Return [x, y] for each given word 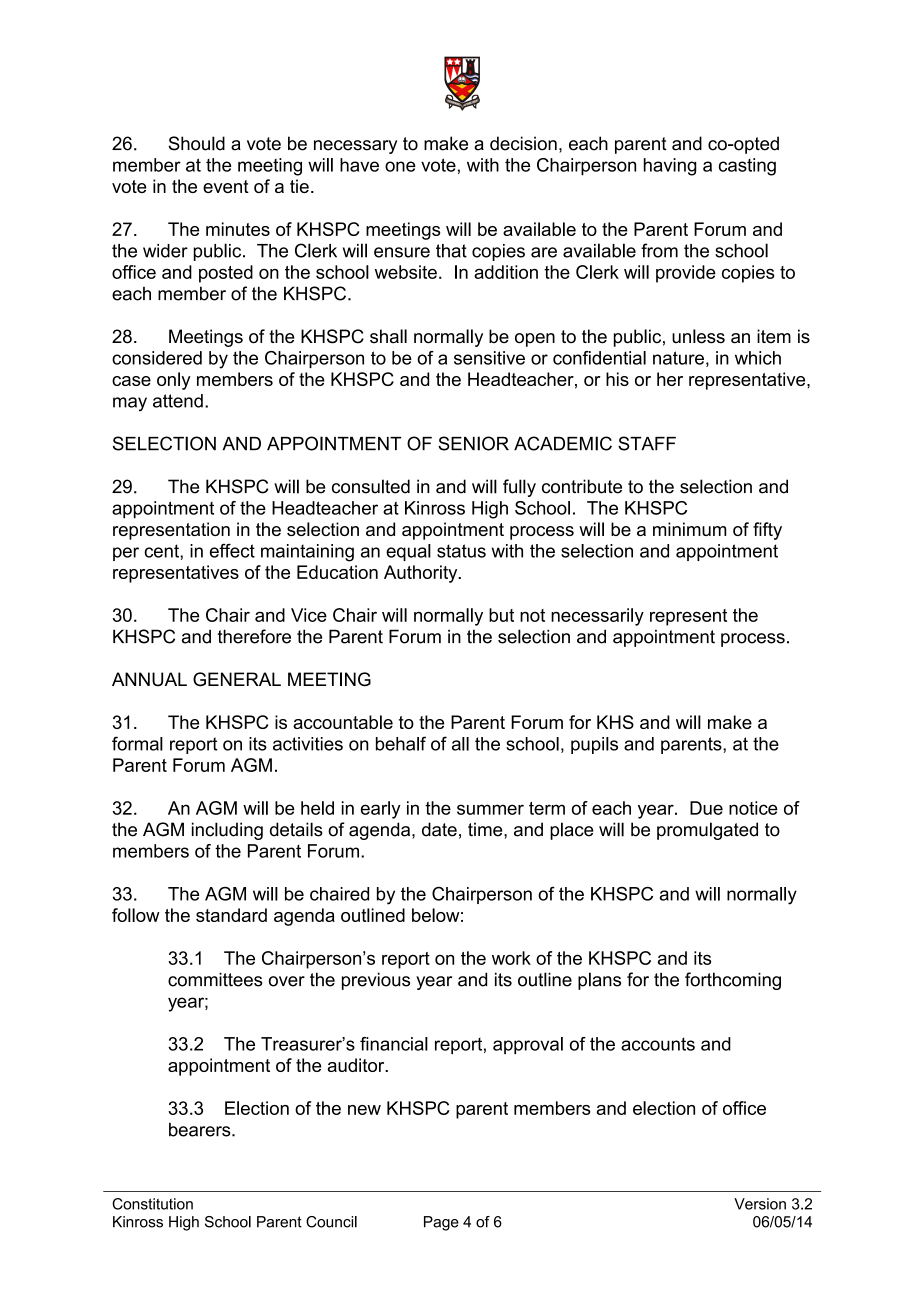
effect [232, 551]
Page [441, 1223]
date [439, 829]
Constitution [152, 1204]
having [670, 167]
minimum [690, 529]
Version [760, 1204]
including [227, 831]
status [461, 551]
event [226, 186]
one [400, 166]
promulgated [707, 831]
